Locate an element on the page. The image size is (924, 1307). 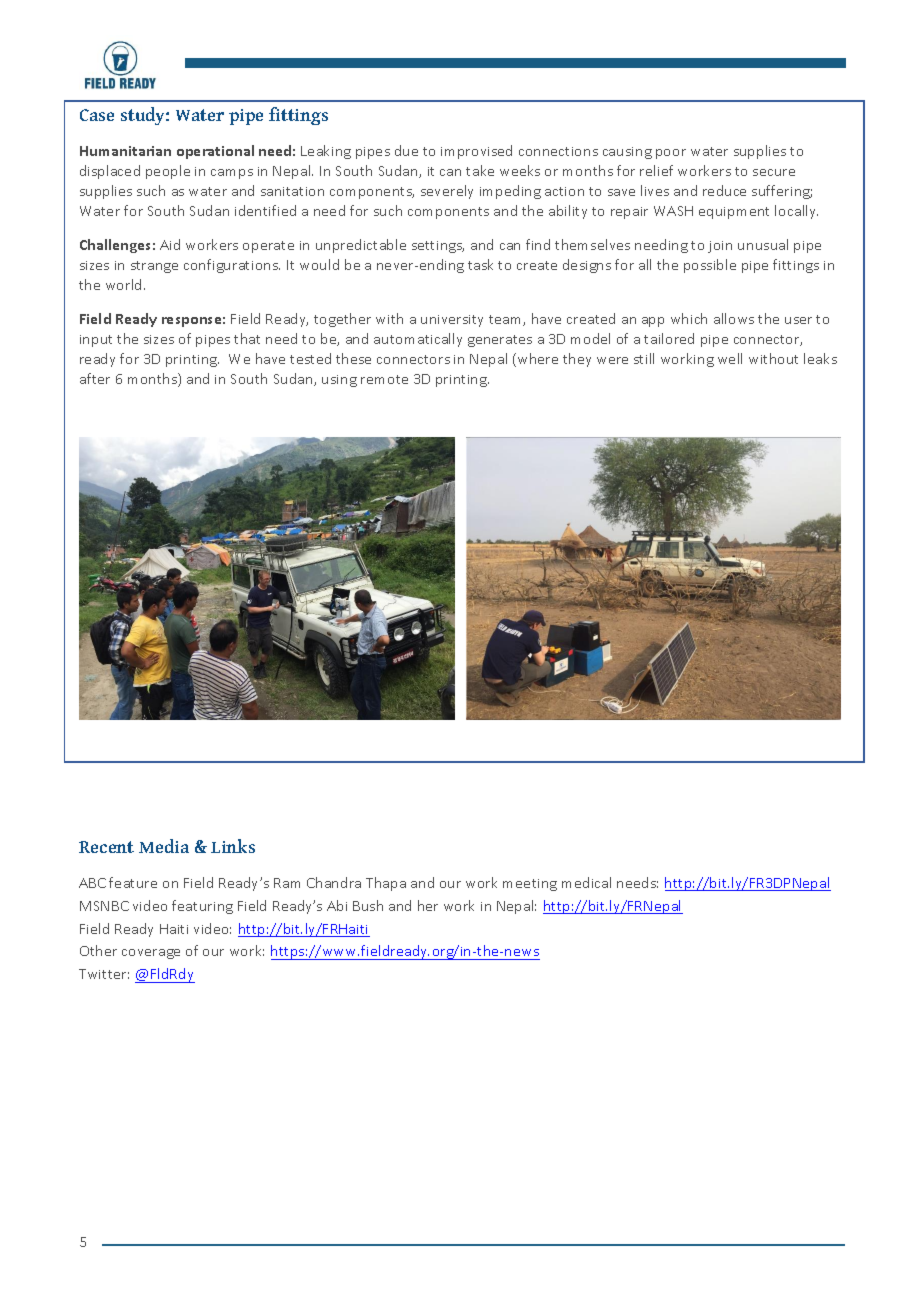
well is located at coordinates (730, 358).
